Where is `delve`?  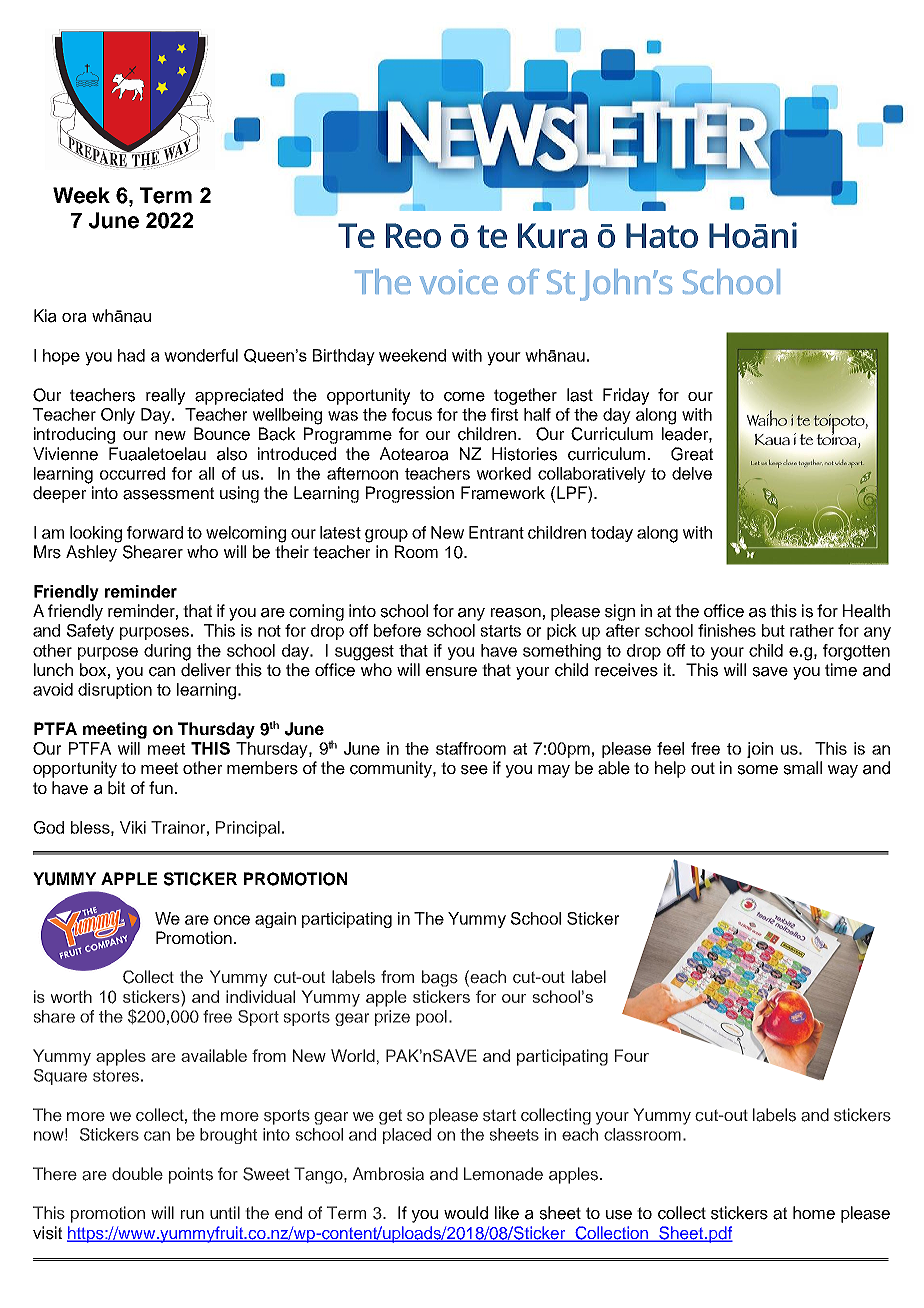
delve is located at coordinates (692, 473).
